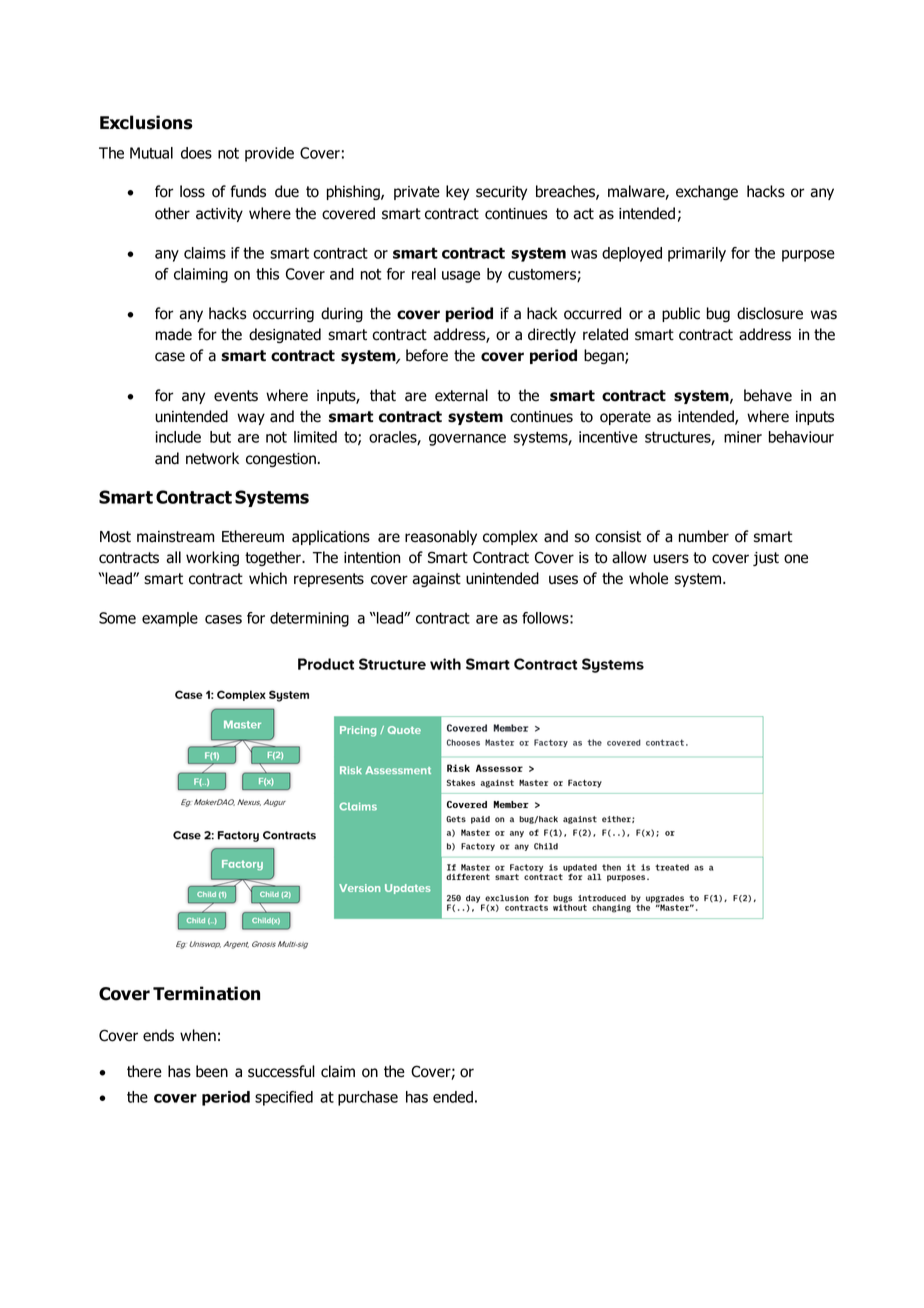 Image resolution: width=924 pixels, height=1308 pixels. What do you see at coordinates (170, 619) in the page?
I see `example` at bounding box center [170, 619].
